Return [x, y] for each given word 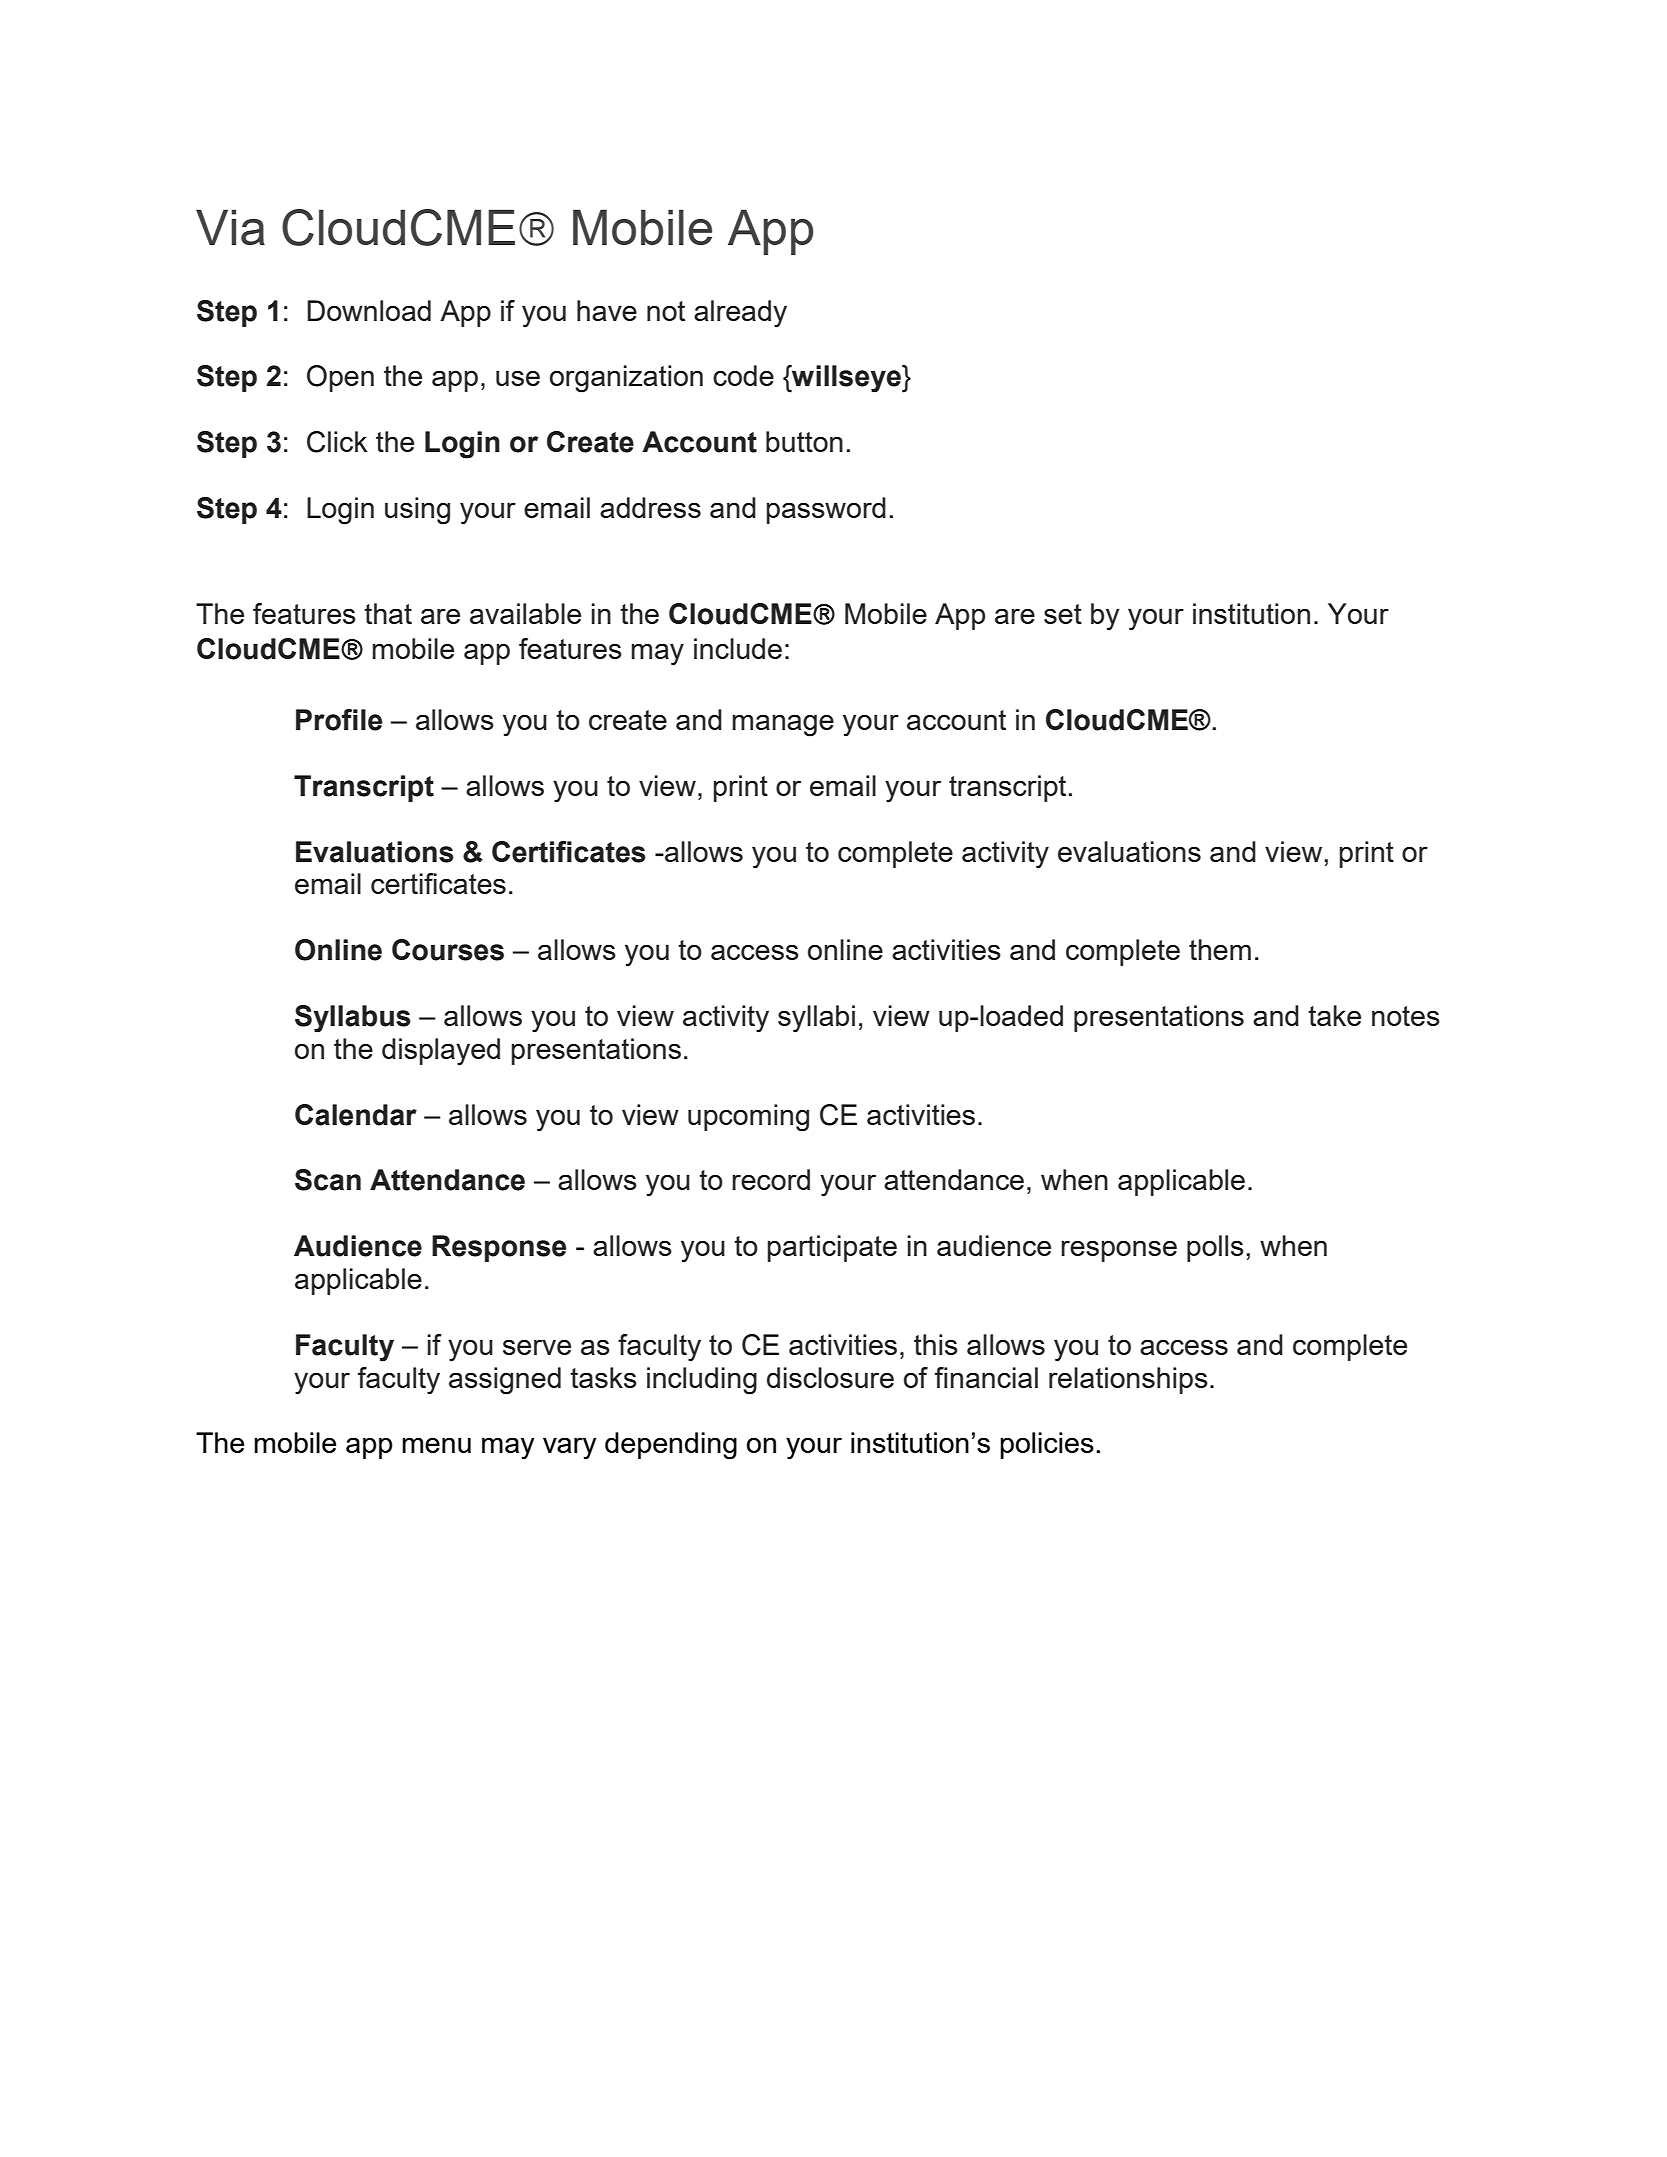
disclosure [830, 1377]
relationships [1128, 1380]
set [1063, 614]
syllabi [816, 1019]
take [1334, 1015]
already [740, 314]
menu [436, 1445]
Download [369, 310]
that [388, 613]
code [743, 375]
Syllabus [353, 1019]
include [738, 648]
